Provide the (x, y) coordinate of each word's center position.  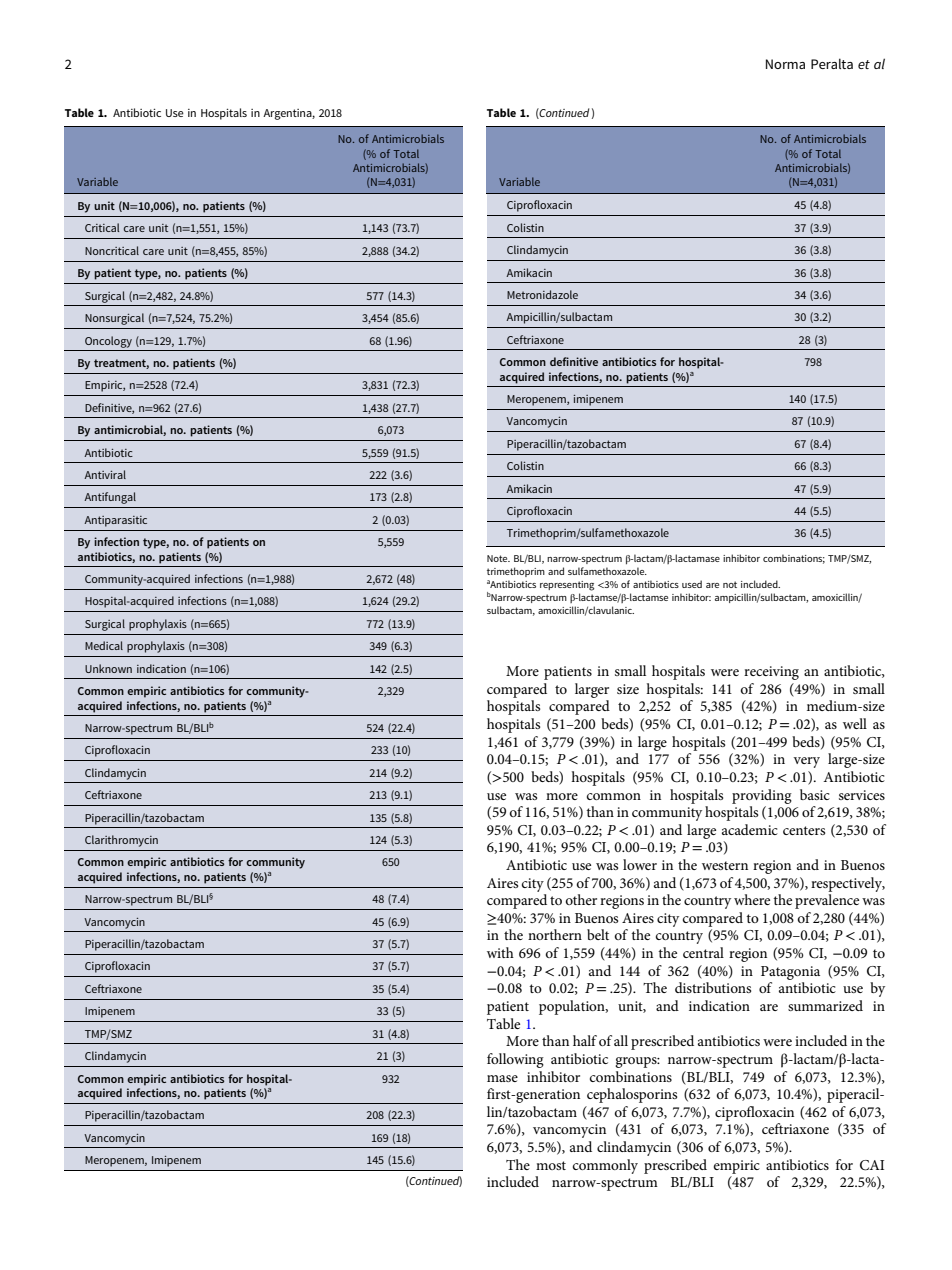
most (551, 1165)
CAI (872, 1165)
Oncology (108, 342)
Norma (785, 64)
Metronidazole (542, 294)
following (515, 1060)
